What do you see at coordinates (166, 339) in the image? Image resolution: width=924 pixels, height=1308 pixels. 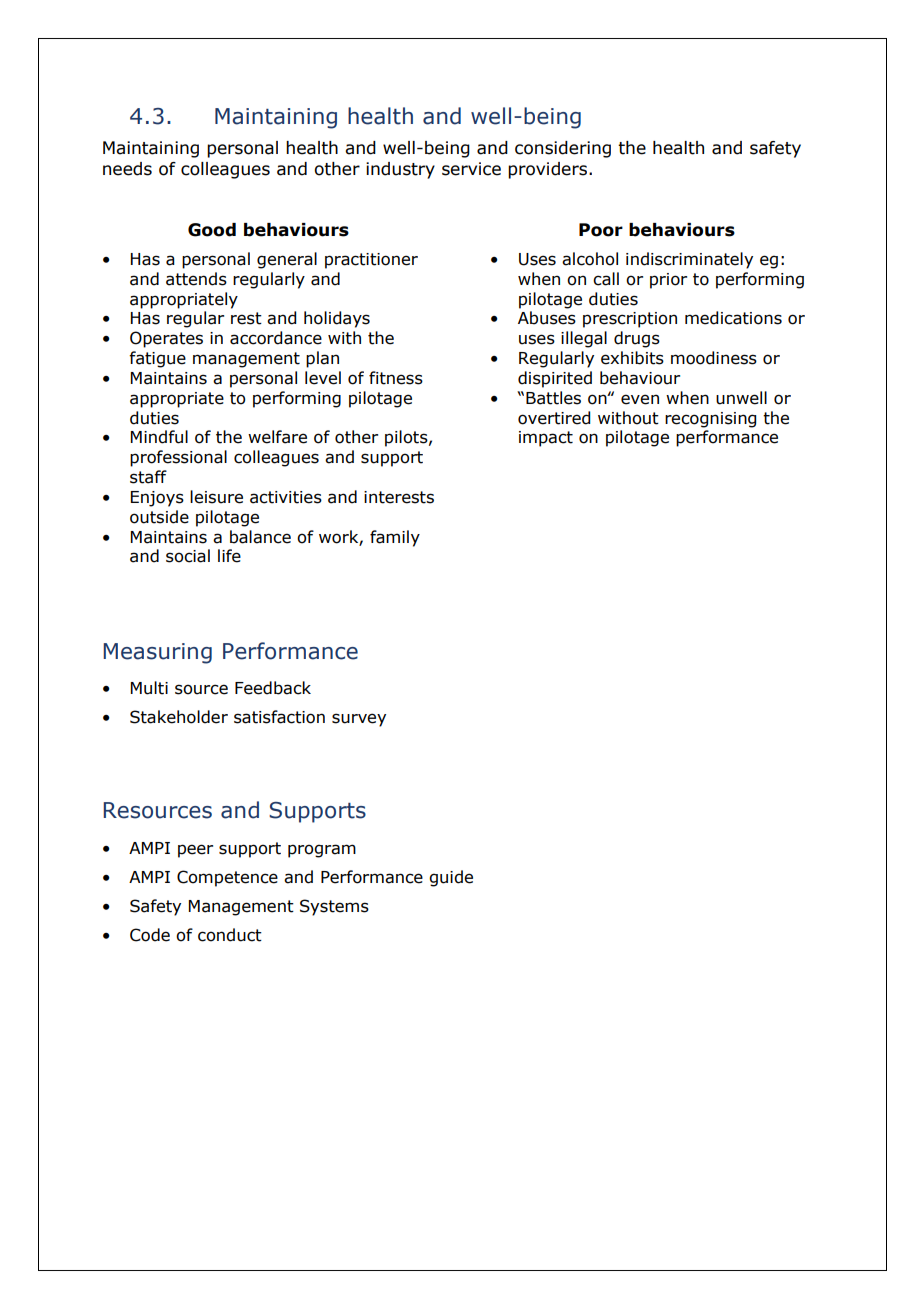 I see `Operates` at bounding box center [166, 339].
